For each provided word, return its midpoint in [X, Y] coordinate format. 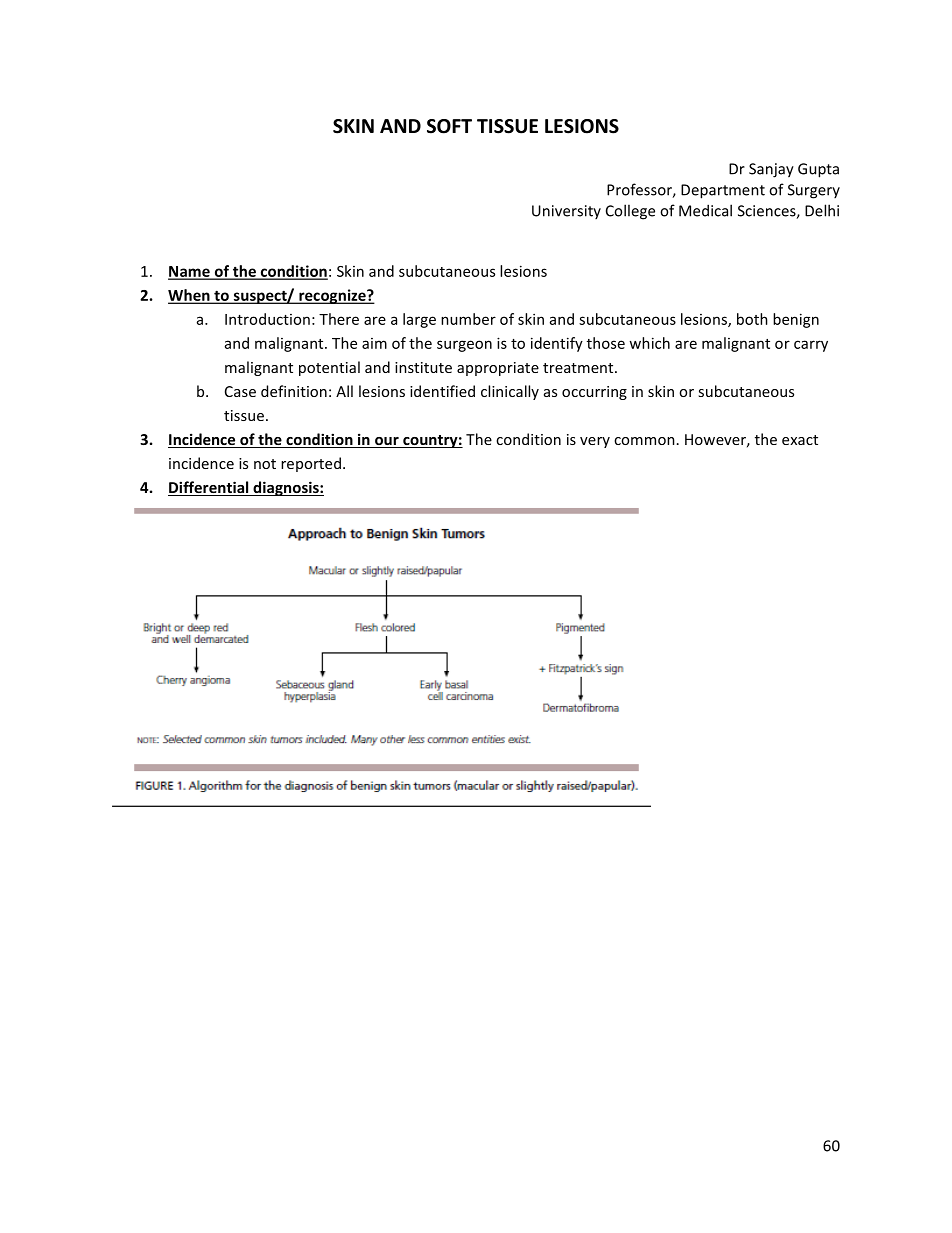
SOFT [449, 126]
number [468, 319]
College [630, 212]
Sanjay [771, 170]
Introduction [267, 319]
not [265, 464]
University [566, 212]
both [752, 319]
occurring [594, 393]
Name [190, 272]
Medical [705, 210]
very [595, 442]
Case [240, 391]
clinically [510, 392]
